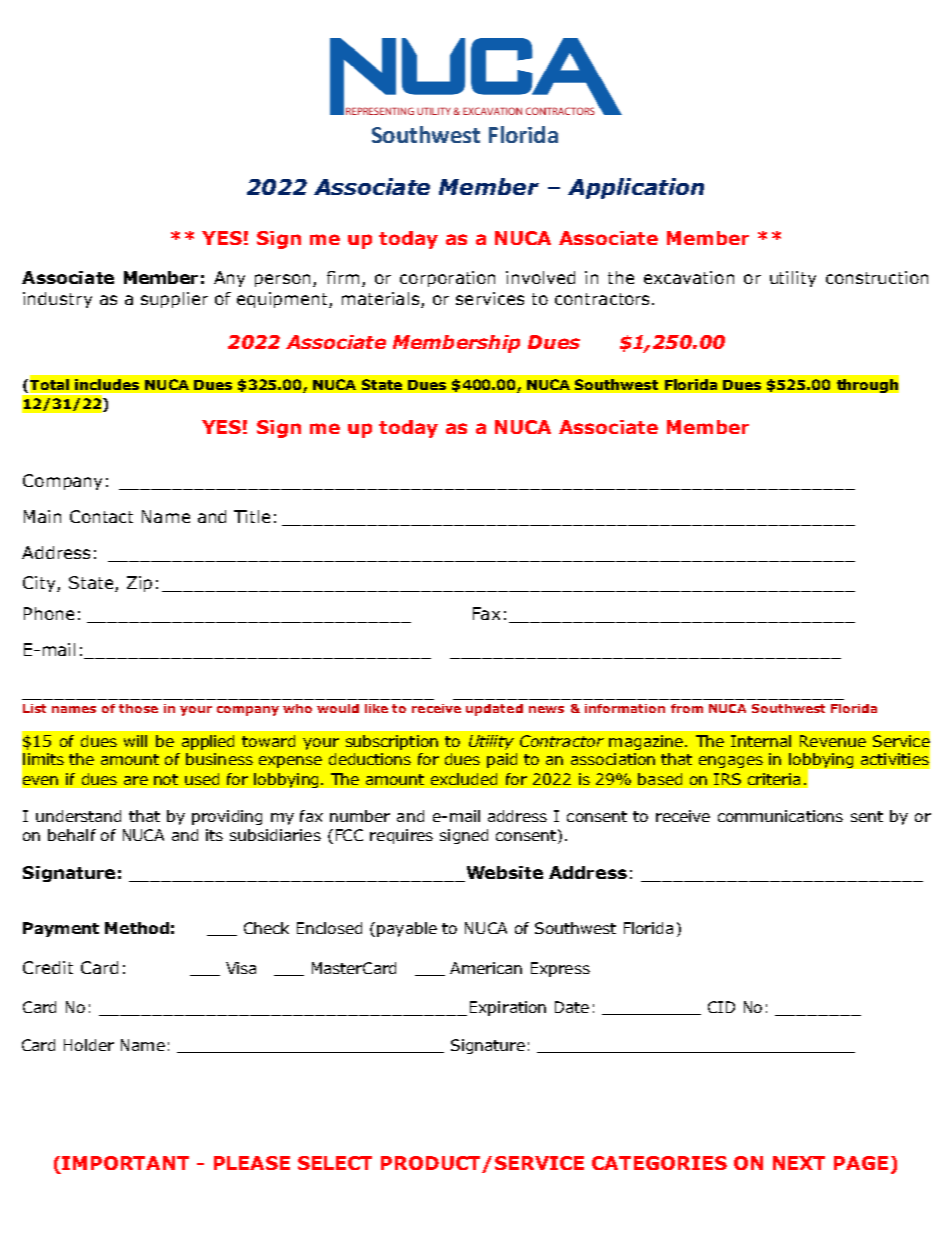  I want to click on communications, so click(780, 816).
